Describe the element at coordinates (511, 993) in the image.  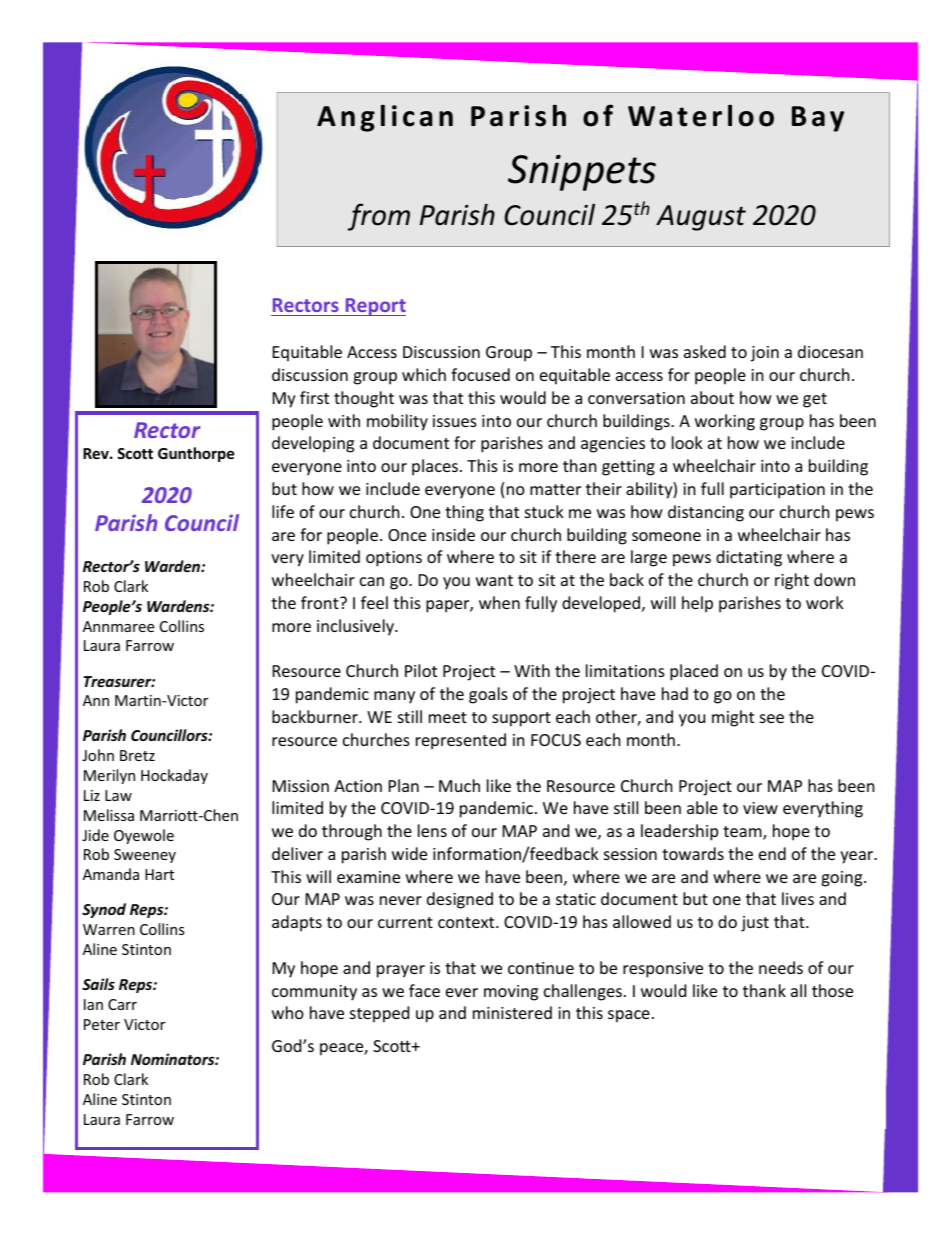
I see `moving` at that location.
